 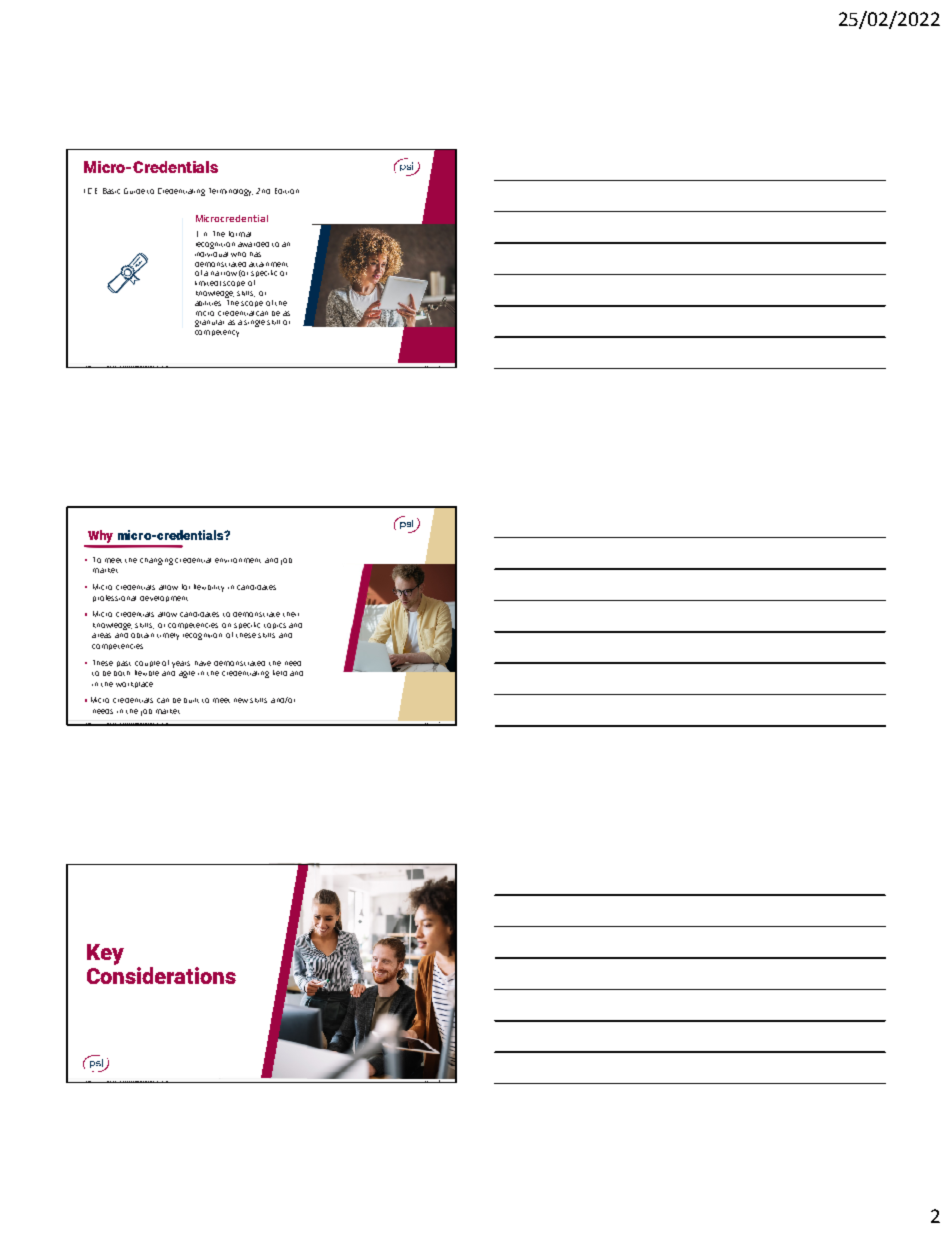 I want to click on Key, so click(x=105, y=954).
